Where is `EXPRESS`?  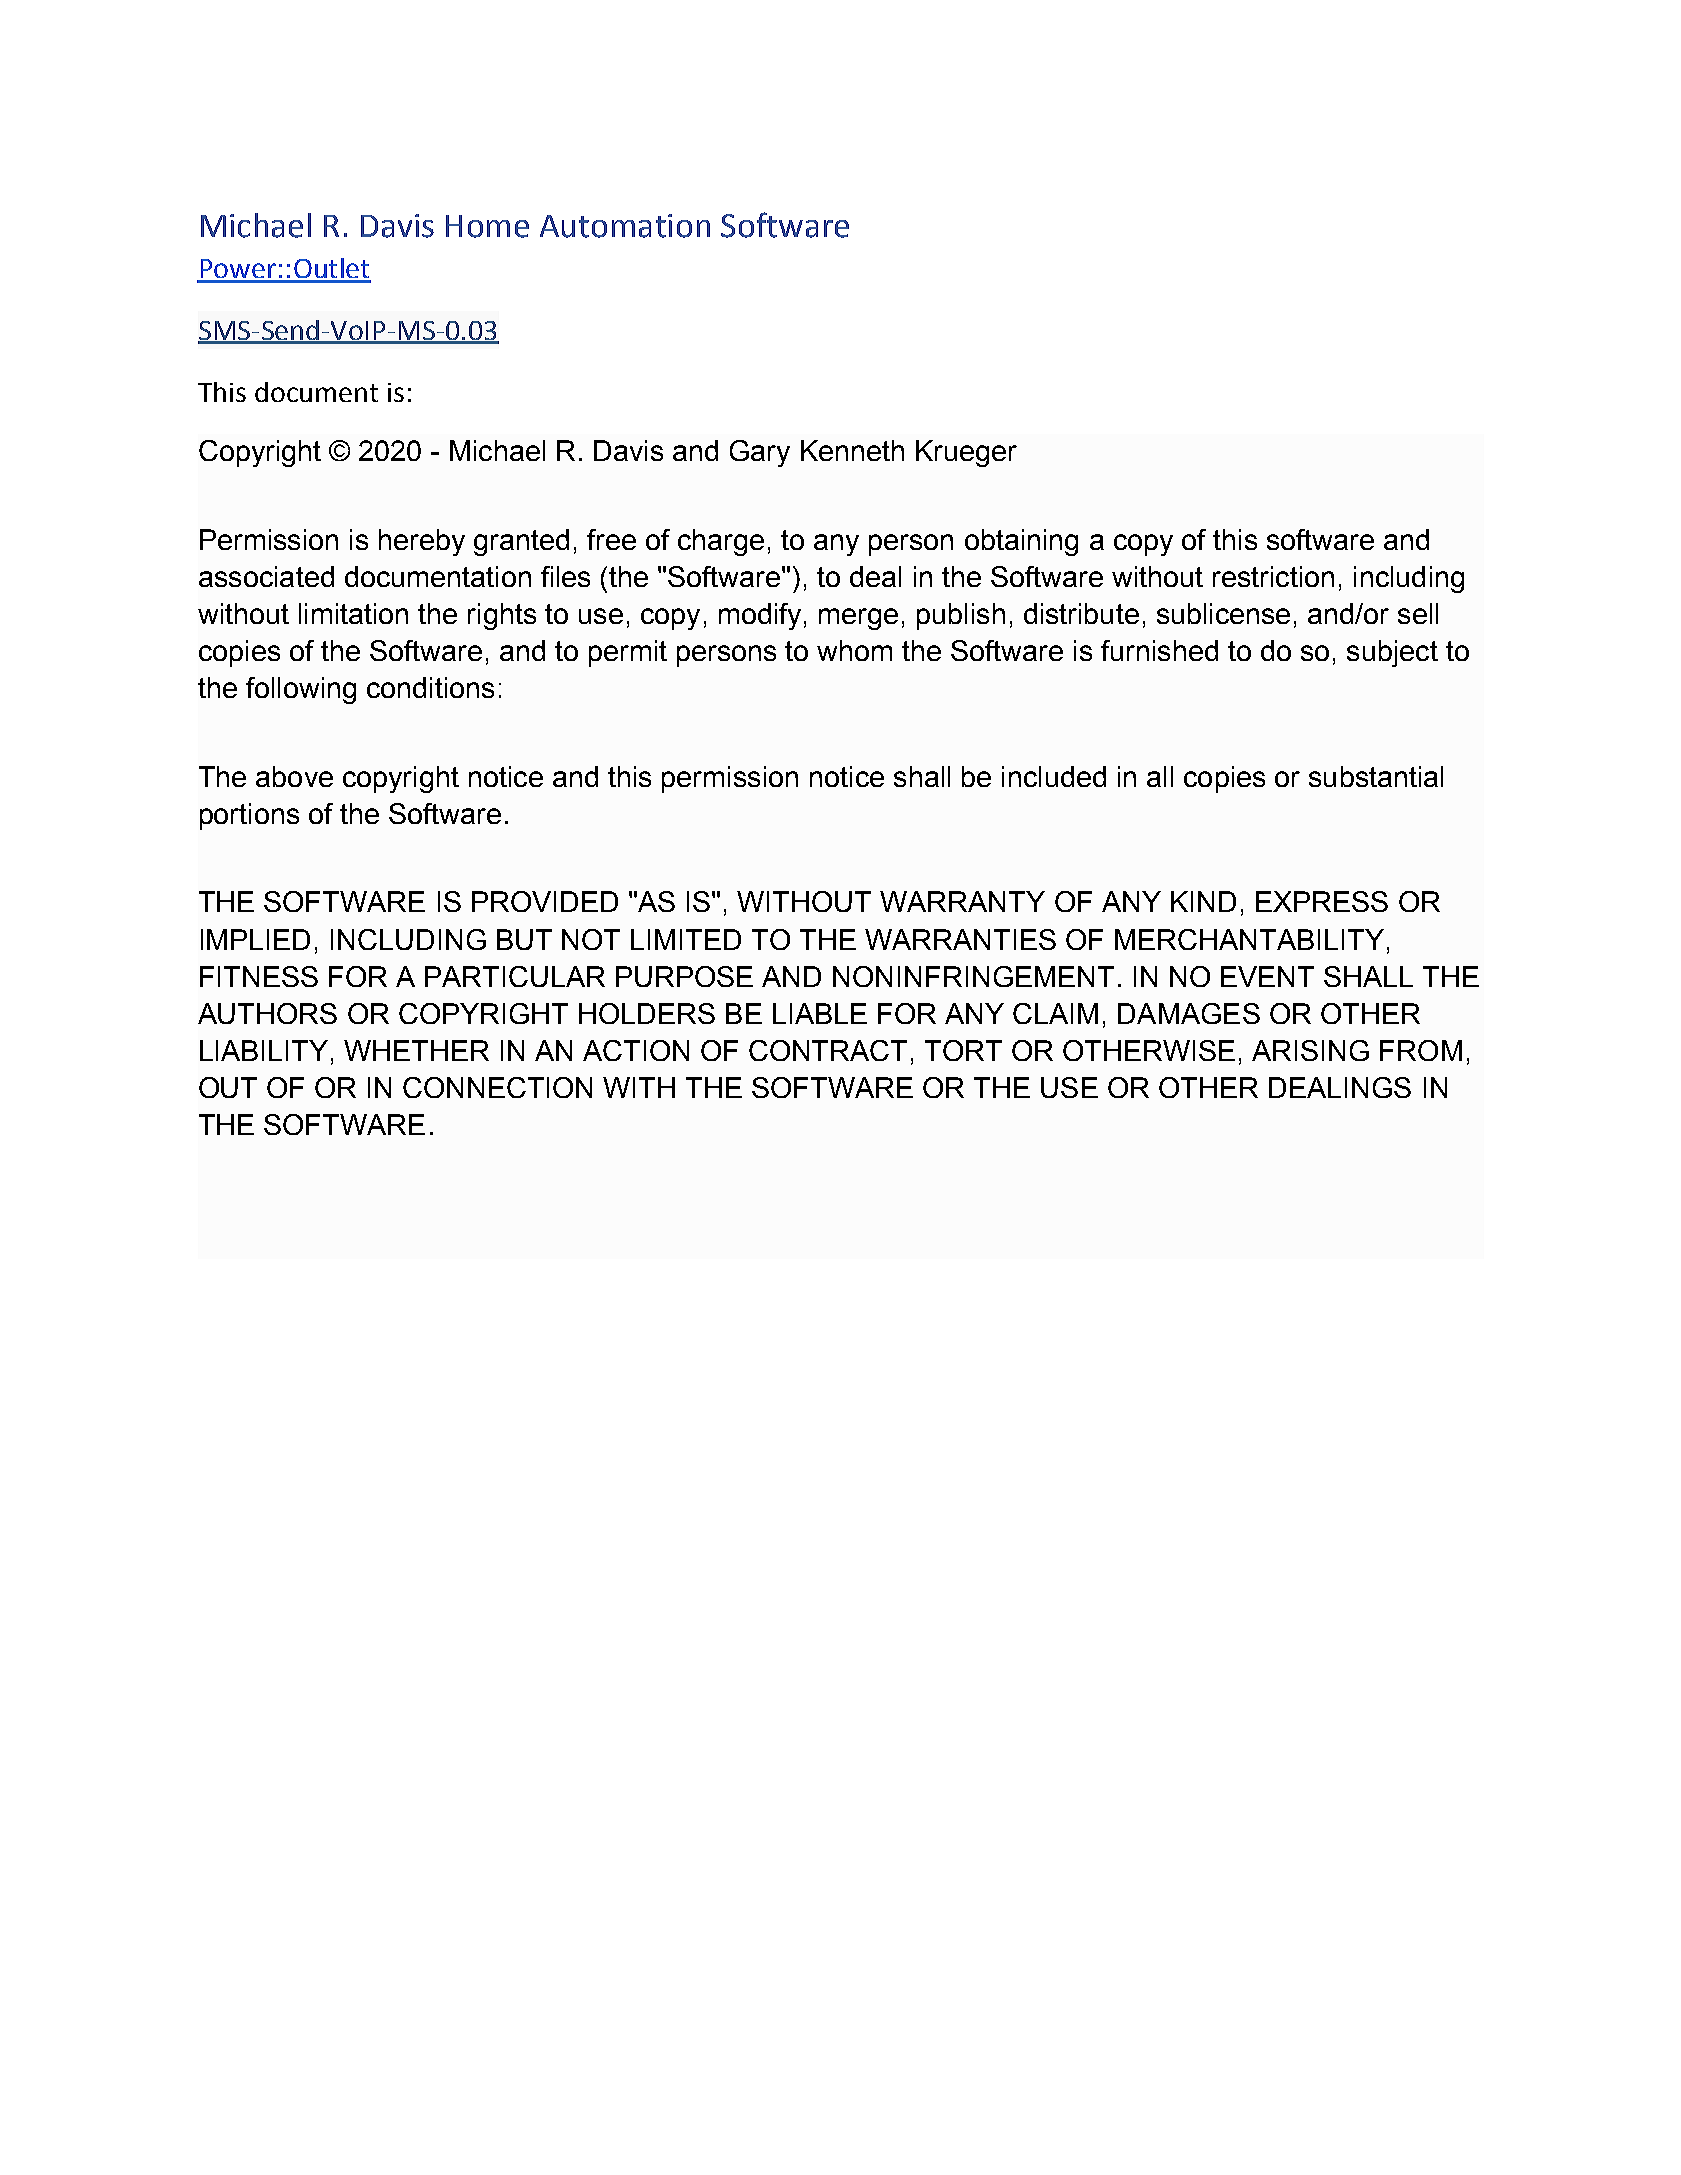 EXPRESS is located at coordinates (1322, 901).
